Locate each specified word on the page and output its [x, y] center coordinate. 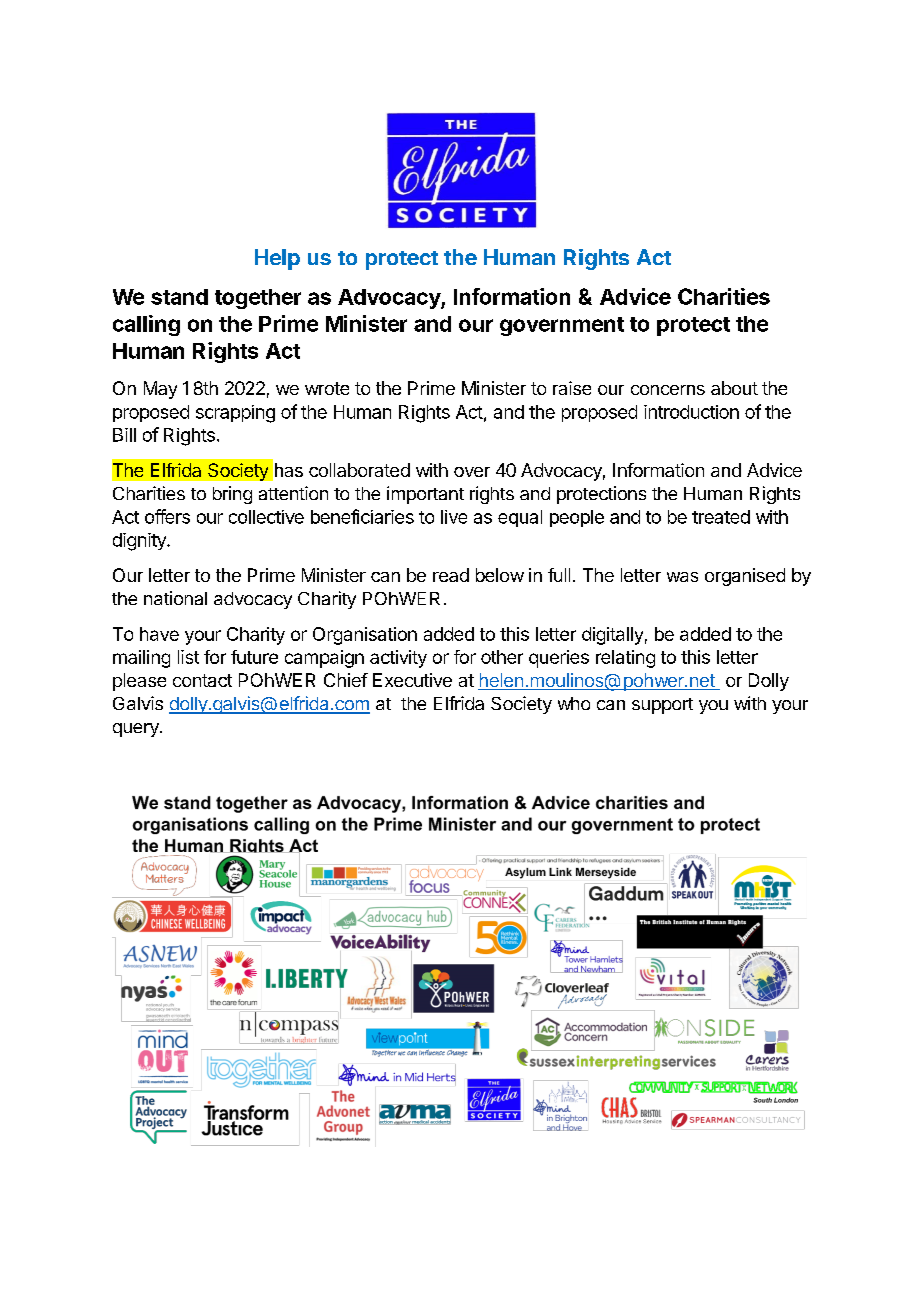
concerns [668, 390]
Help [277, 259]
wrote [327, 388]
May [160, 390]
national [175, 598]
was [682, 577]
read [451, 575]
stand [179, 297]
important [425, 495]
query [137, 730]
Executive [412, 680]
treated [721, 517]
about [734, 388]
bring [232, 495]
